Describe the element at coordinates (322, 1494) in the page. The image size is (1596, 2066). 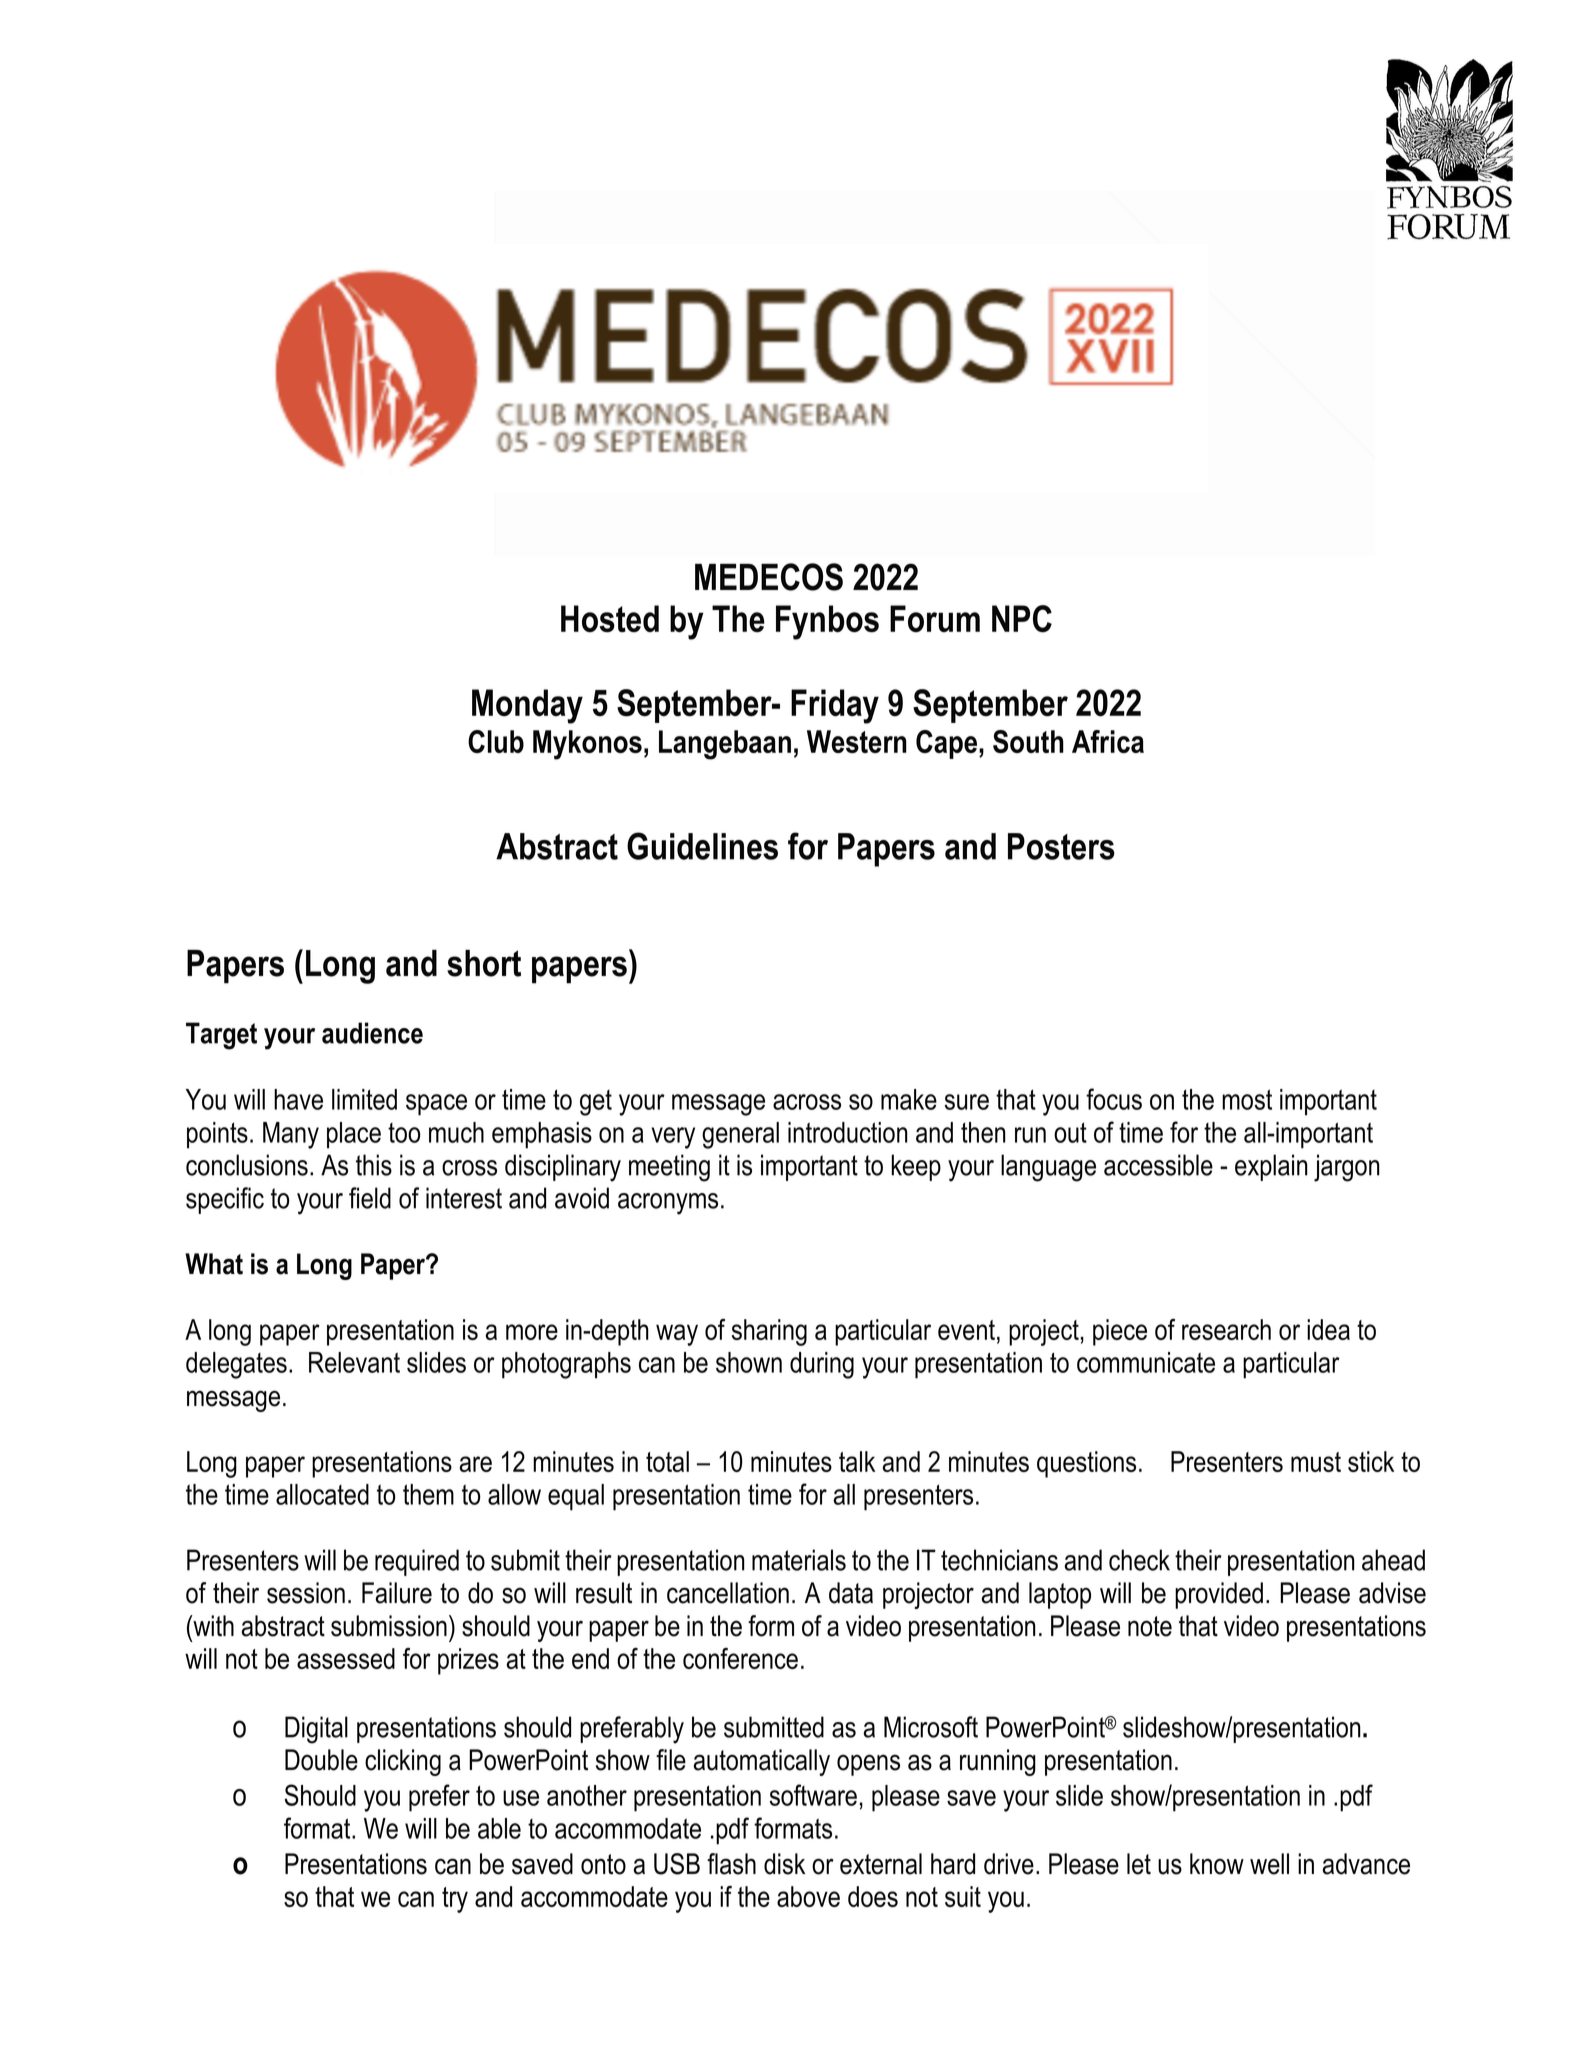
I see `allocated` at that location.
